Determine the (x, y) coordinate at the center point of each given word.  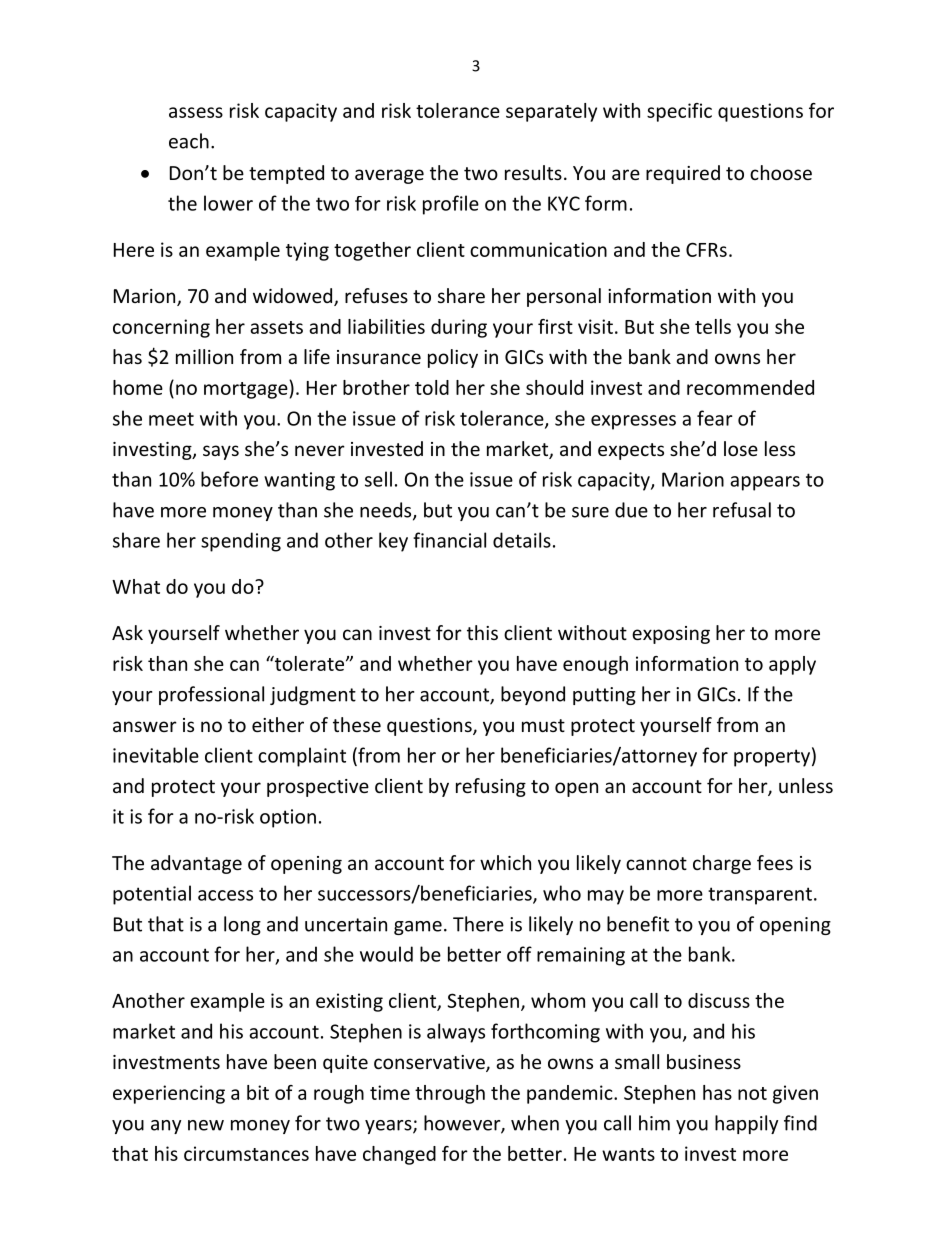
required (683, 174)
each (189, 141)
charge (722, 864)
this (482, 632)
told (432, 387)
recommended (750, 387)
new (206, 1125)
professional (211, 695)
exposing (671, 635)
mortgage (247, 389)
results (533, 172)
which (505, 862)
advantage (196, 864)
